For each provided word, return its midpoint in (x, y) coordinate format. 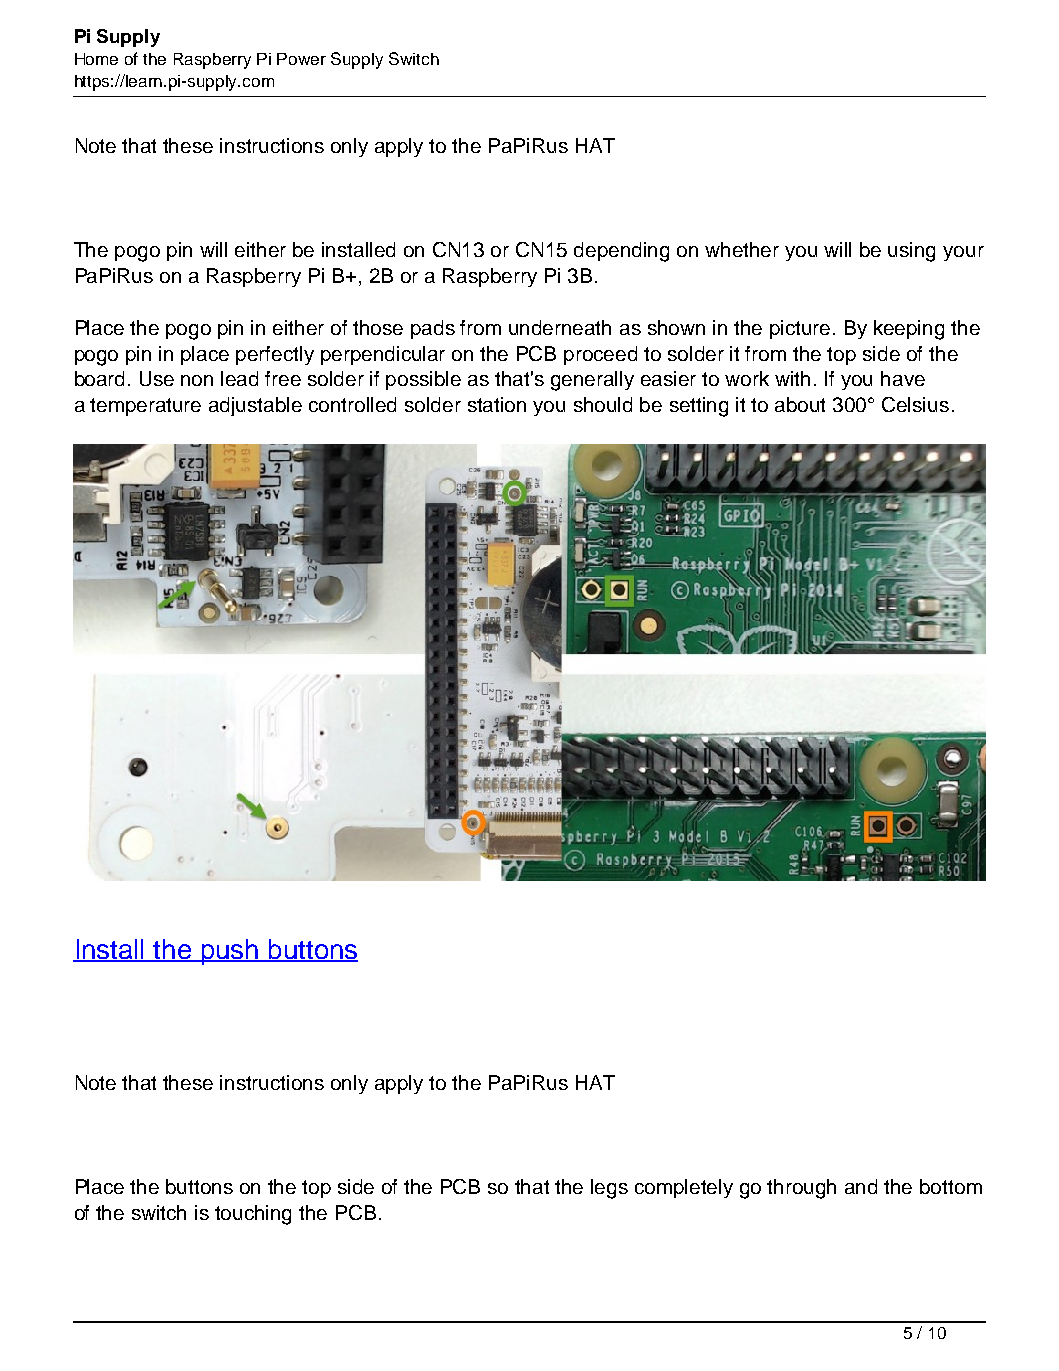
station (497, 404)
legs (609, 1189)
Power (301, 59)
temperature (145, 407)
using (911, 252)
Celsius (915, 404)
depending (621, 252)
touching (253, 1215)
